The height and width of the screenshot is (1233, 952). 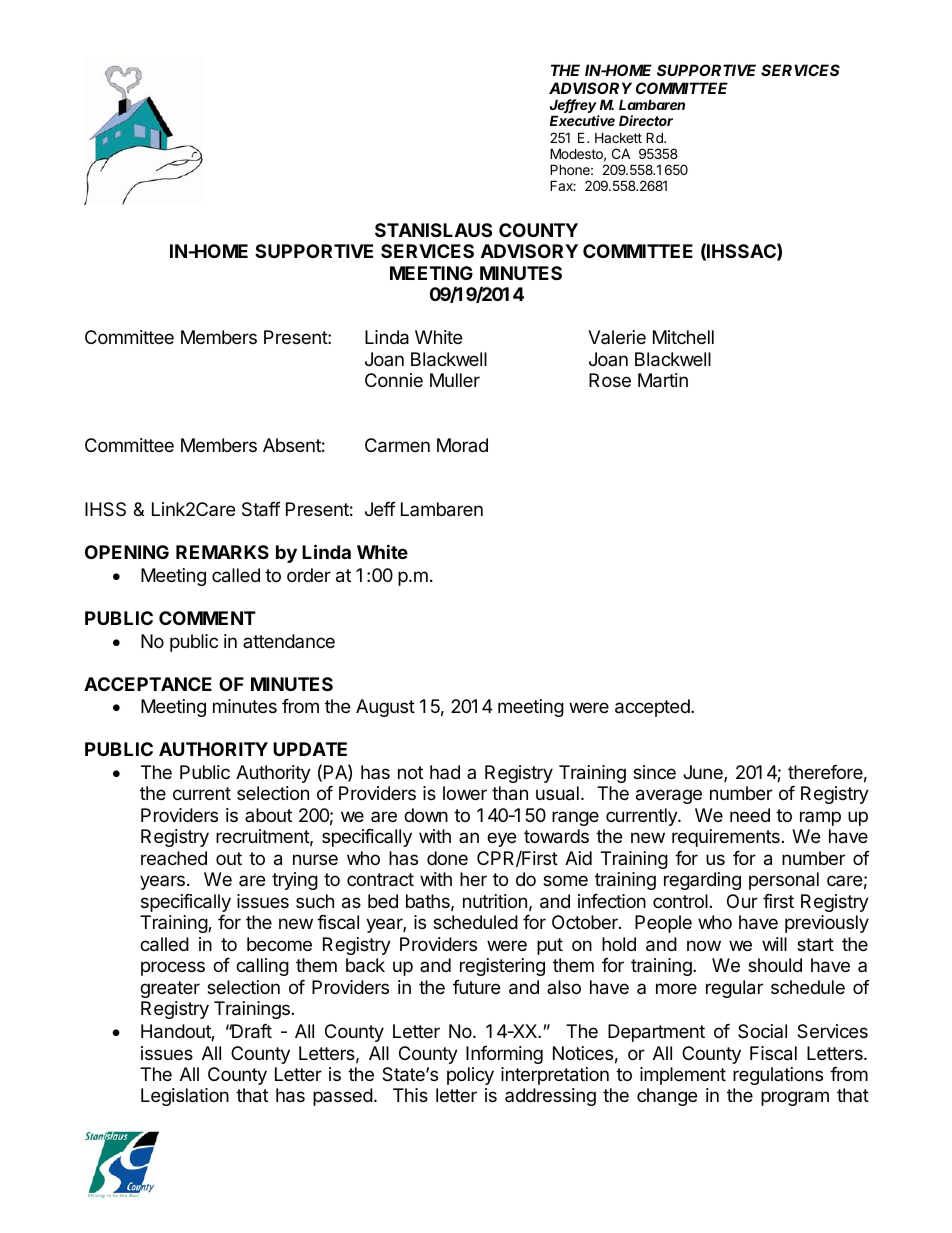 I want to click on Director, so click(x=646, y=120).
